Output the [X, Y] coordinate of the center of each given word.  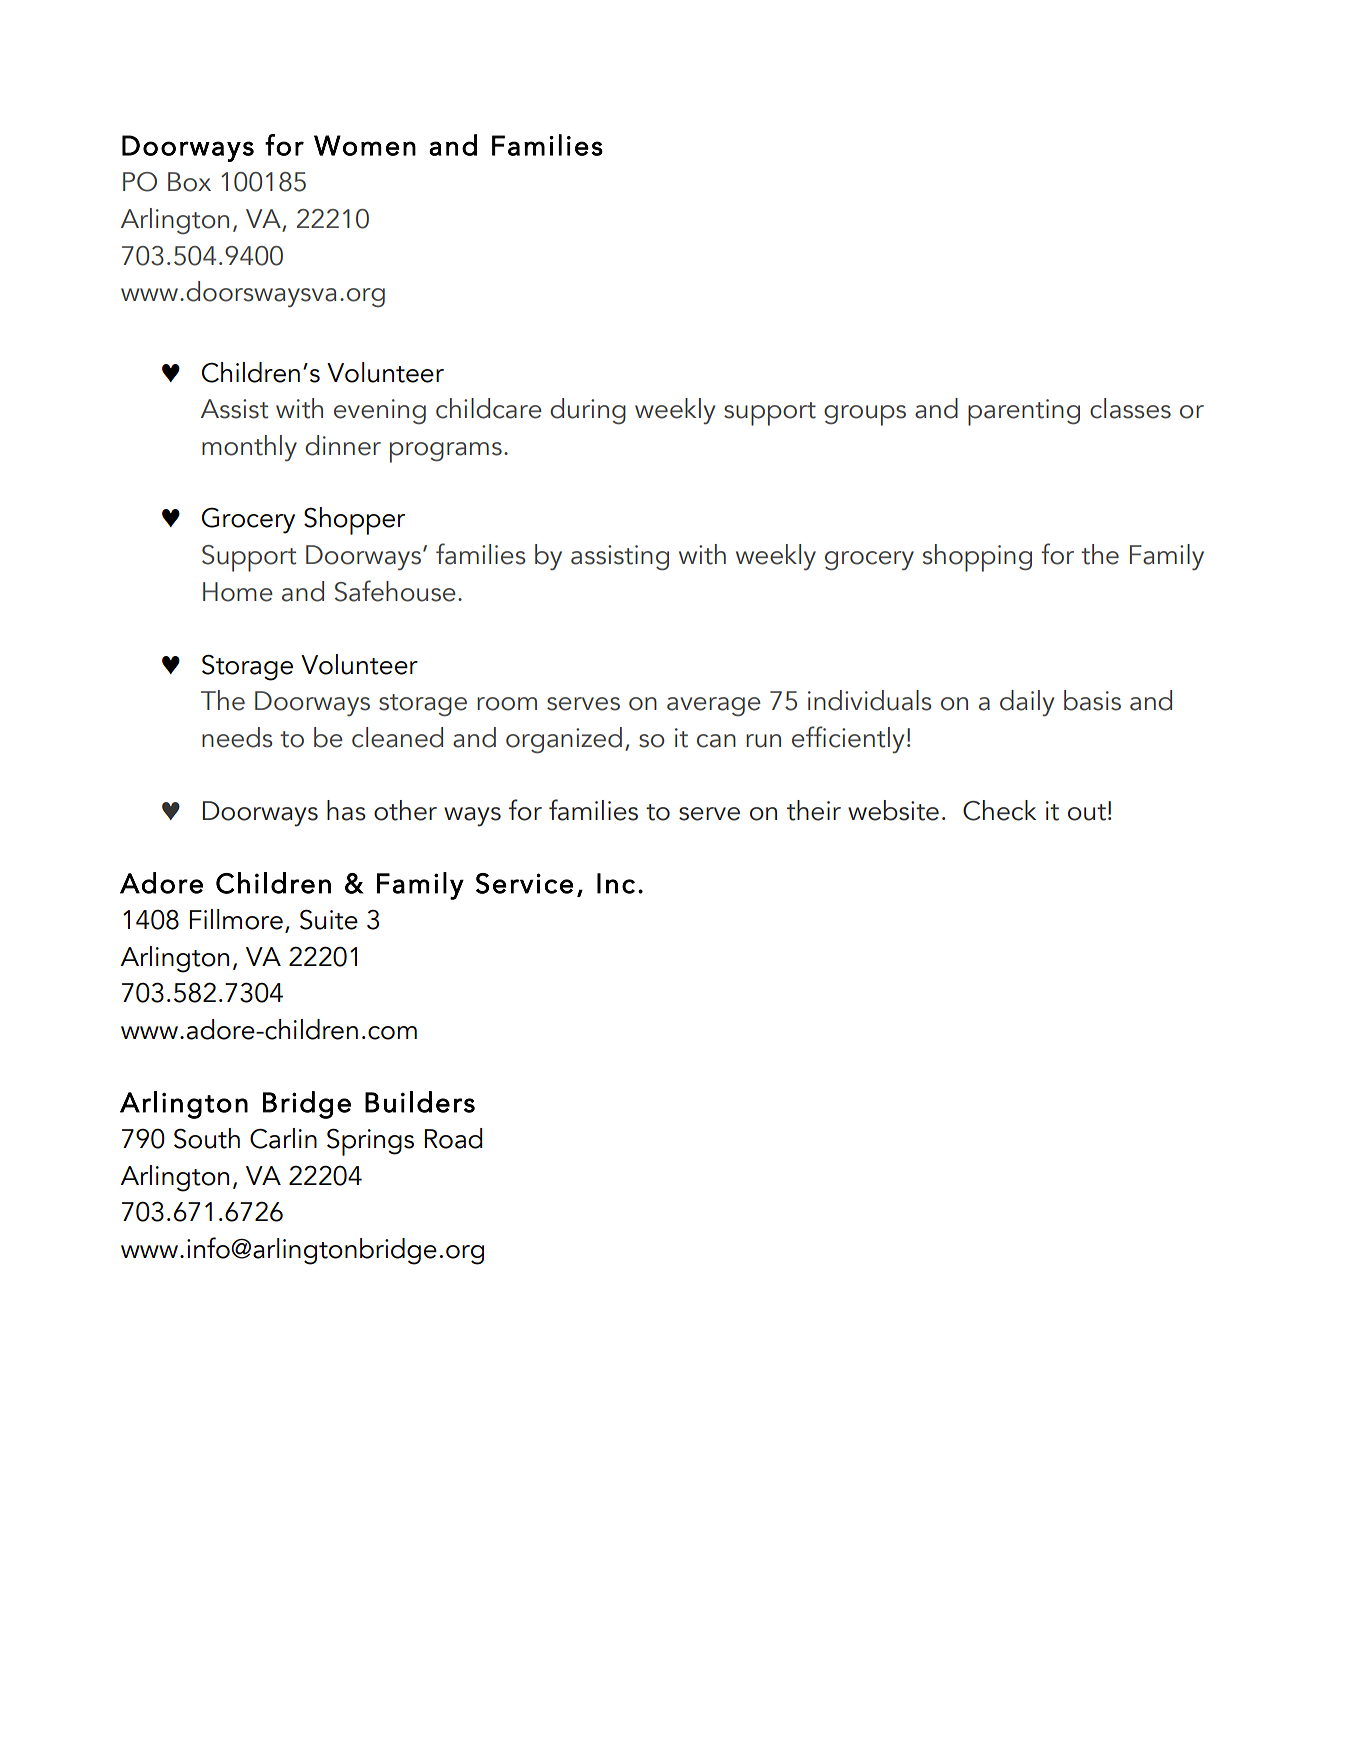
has [346, 810]
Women [365, 145]
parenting [1024, 412]
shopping [977, 558]
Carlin [283, 1138]
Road [453, 1138]
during [588, 411]
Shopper [354, 521]
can [716, 741]
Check [999, 810]
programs [446, 452]
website [893, 810]
